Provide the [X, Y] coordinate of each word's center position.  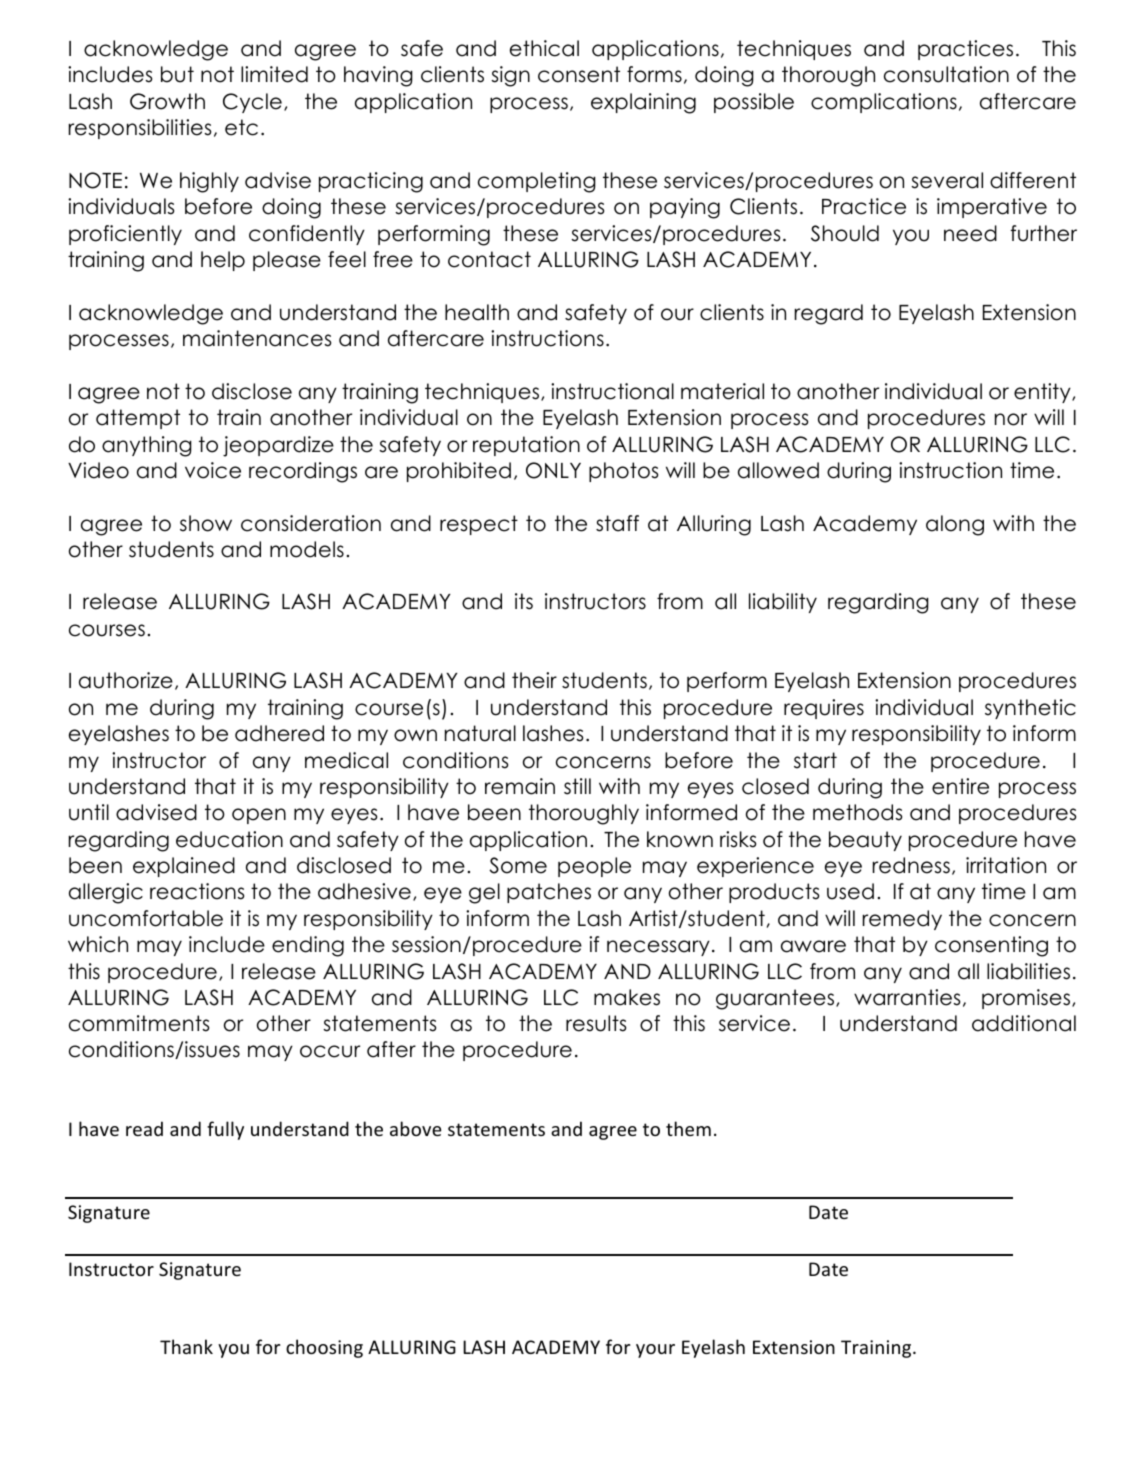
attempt [138, 419]
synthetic [1030, 709]
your [655, 1351]
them [688, 1128]
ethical [544, 48]
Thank [186, 1346]
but [177, 74]
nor [1011, 419]
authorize [126, 680]
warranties [907, 997]
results [596, 1023]
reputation [526, 446]
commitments [139, 1023]
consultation [946, 74]
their [534, 680]
